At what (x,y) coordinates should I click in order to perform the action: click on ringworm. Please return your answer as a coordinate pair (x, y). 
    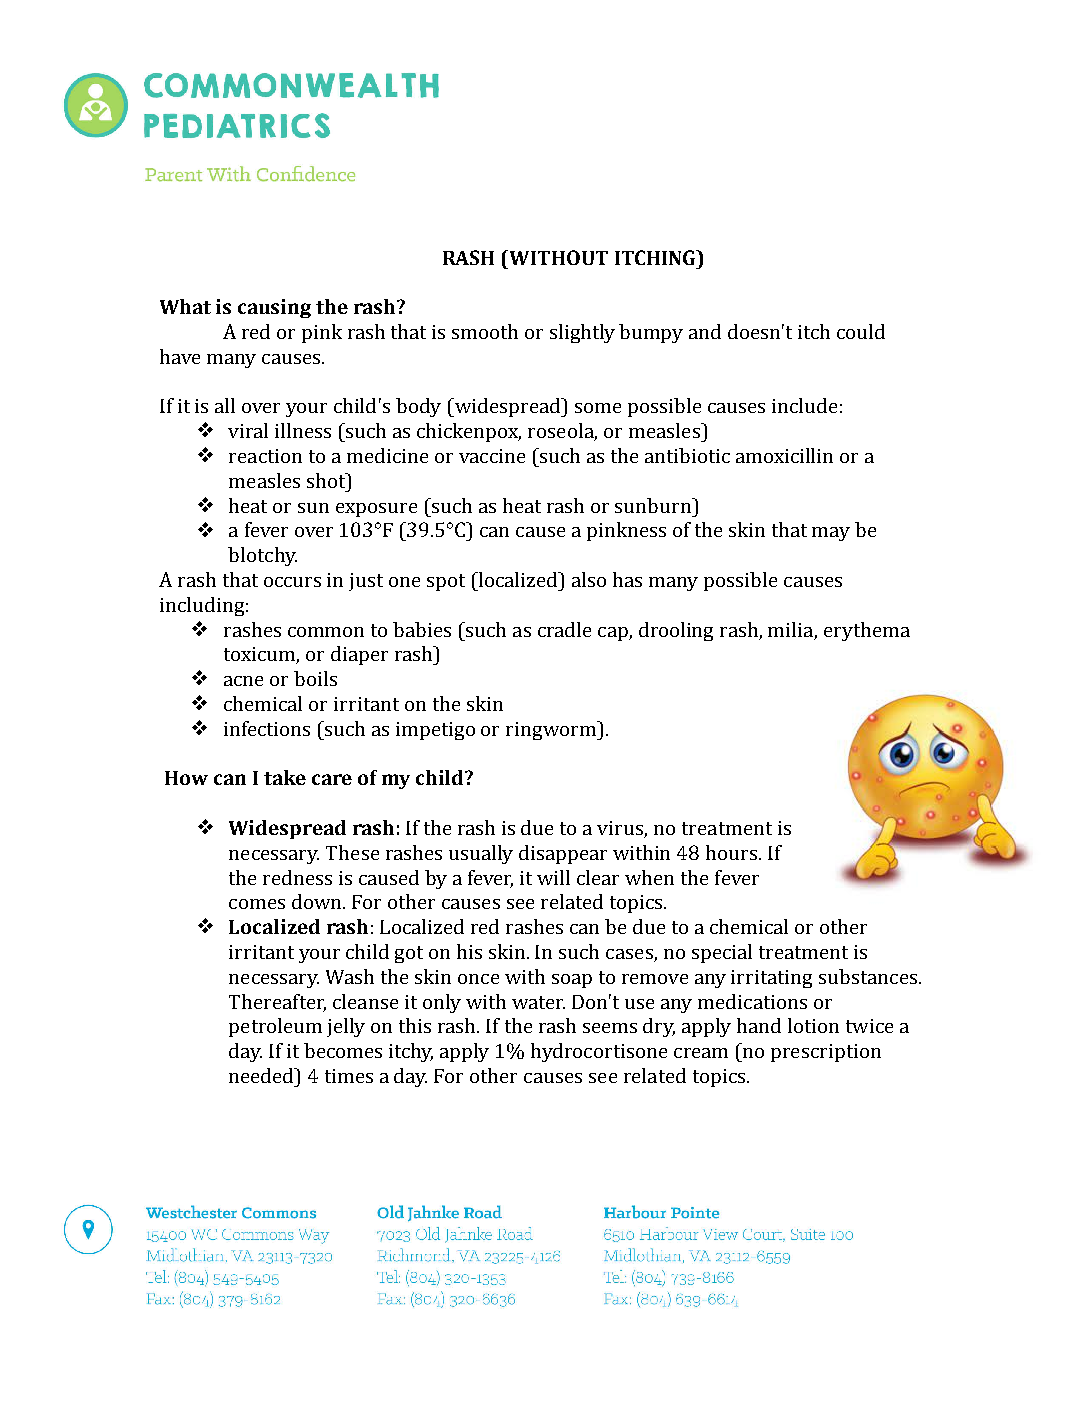
    Looking at the image, I should click on (552, 730).
